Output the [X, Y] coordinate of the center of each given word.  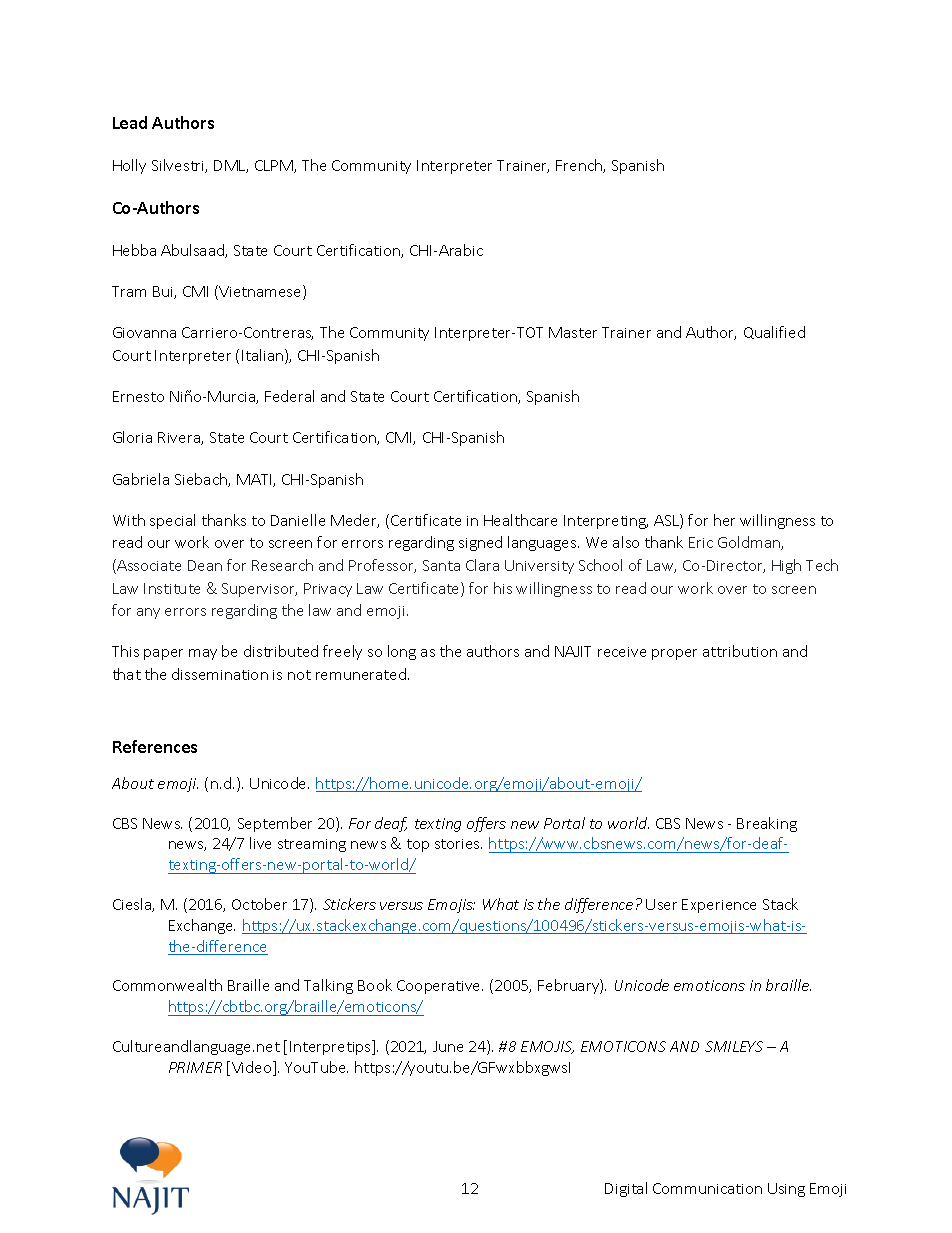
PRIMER [195, 1067]
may [203, 654]
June [448, 1046]
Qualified [774, 332]
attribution [740, 651]
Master [573, 332]
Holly [129, 166]
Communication [707, 1188]
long [402, 652]
